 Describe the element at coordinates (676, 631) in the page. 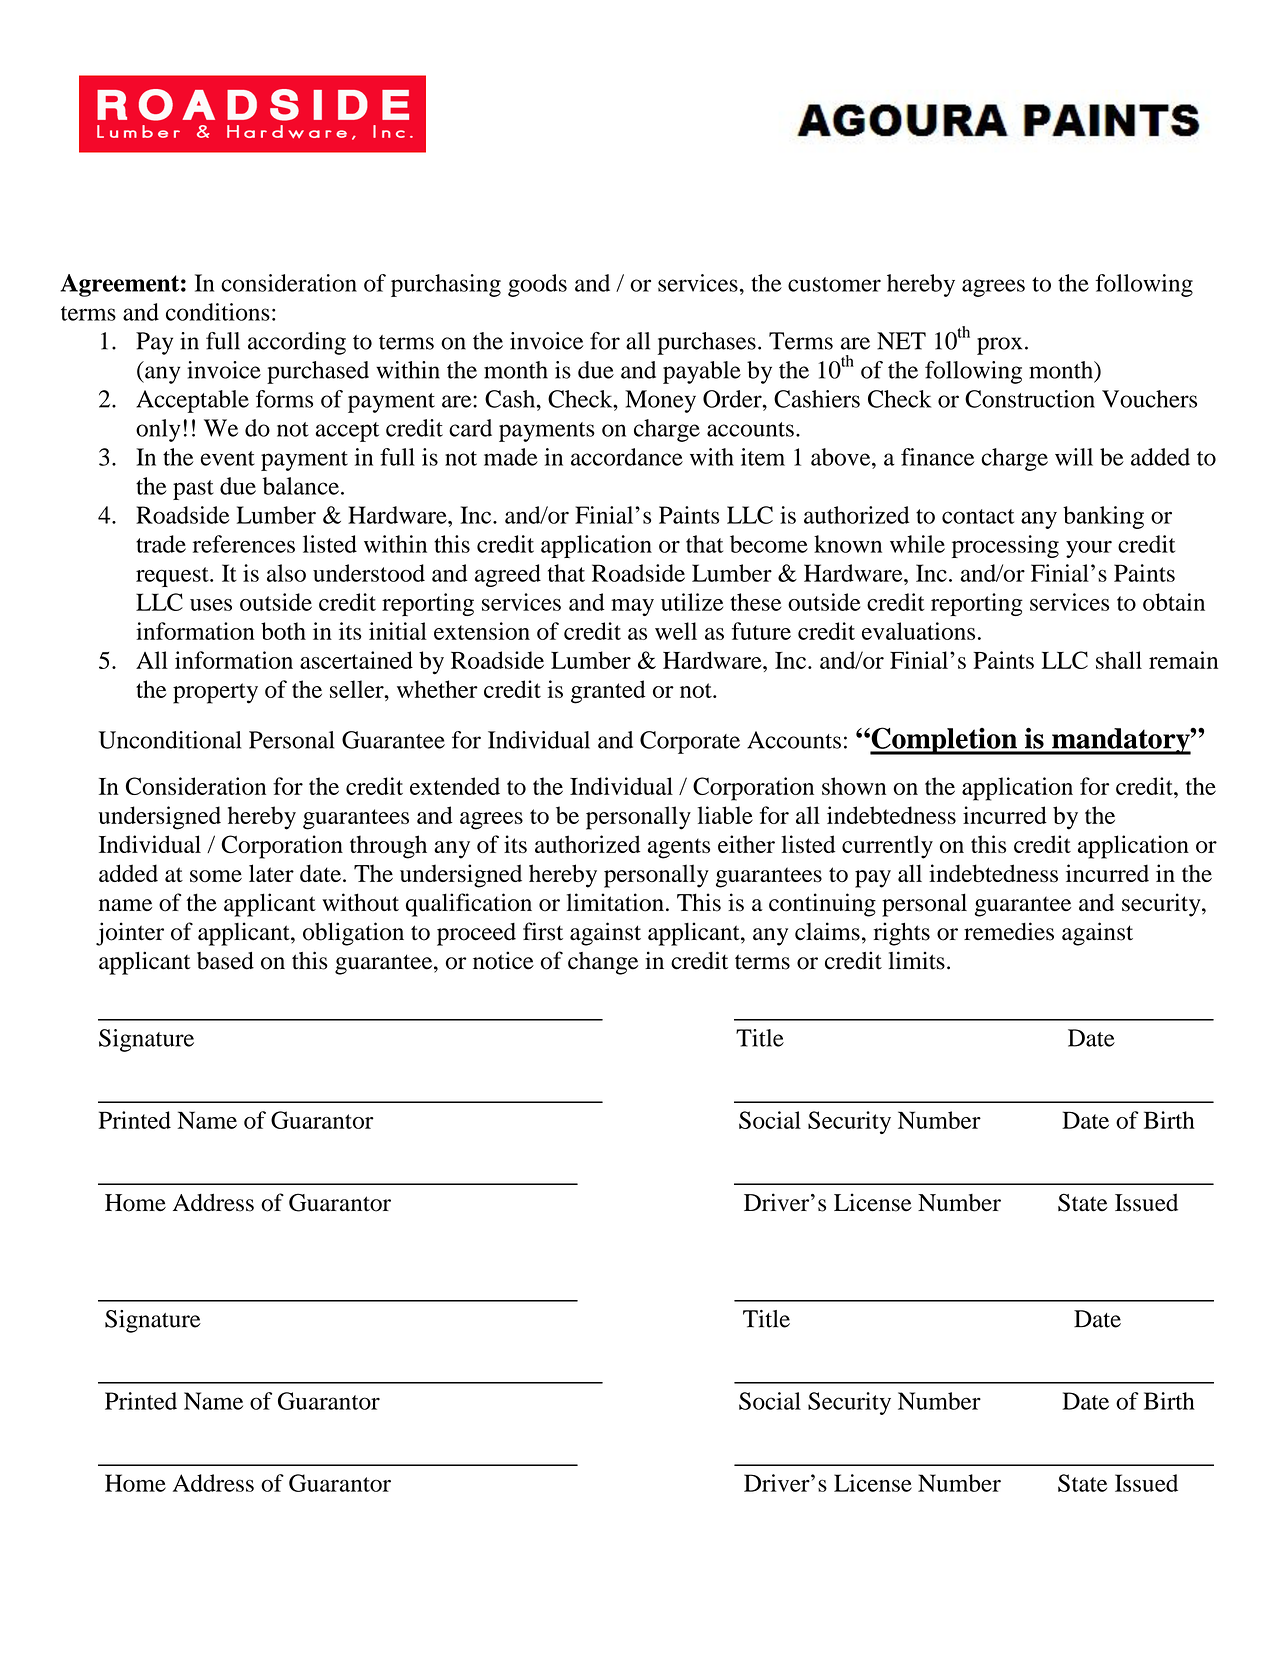

I see `well` at that location.
